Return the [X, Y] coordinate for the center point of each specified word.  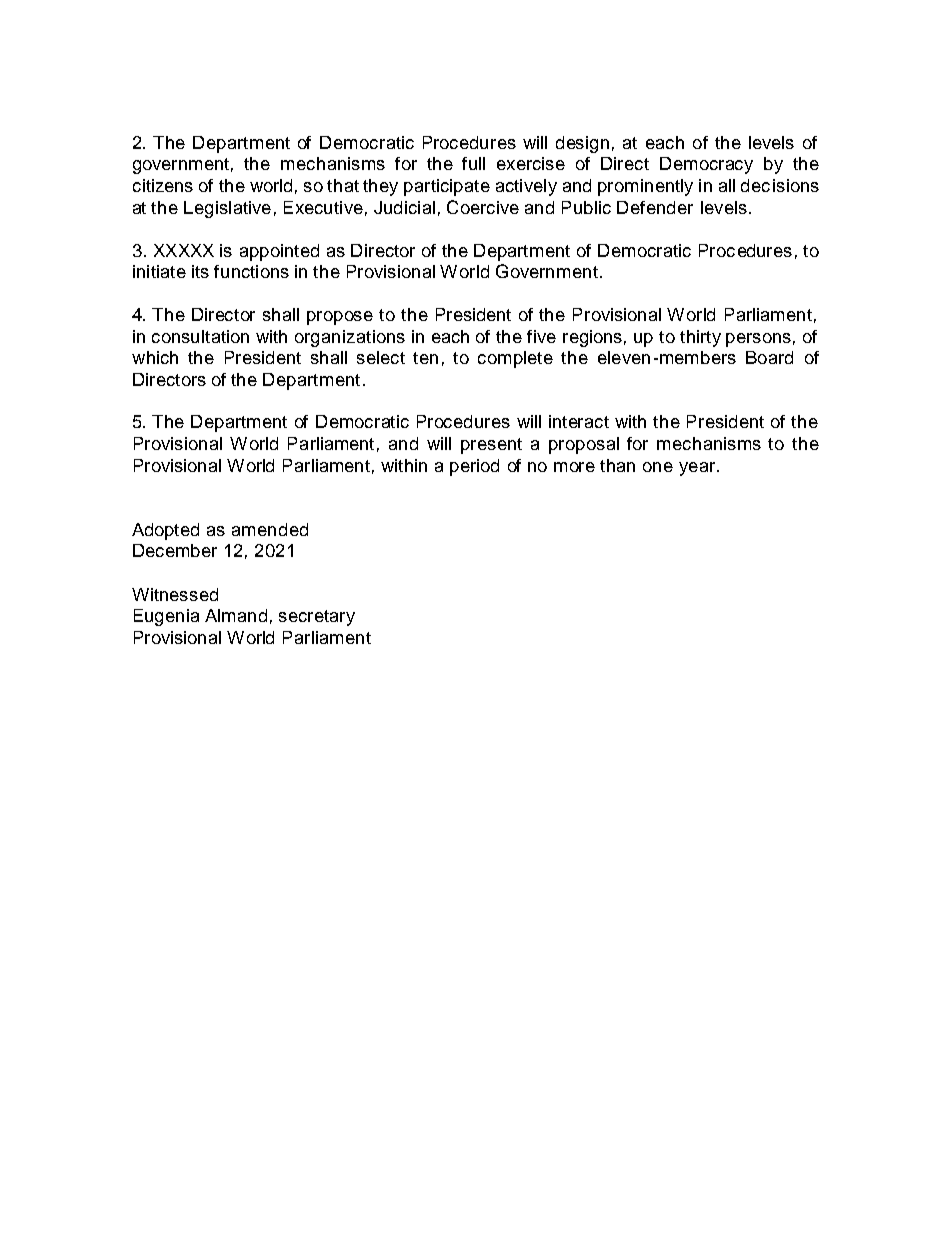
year [697, 469]
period [474, 467]
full [473, 163]
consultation [200, 336]
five [541, 336]
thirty [700, 338]
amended [270, 529]
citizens [163, 185]
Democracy [706, 165]
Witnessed [175, 594]
